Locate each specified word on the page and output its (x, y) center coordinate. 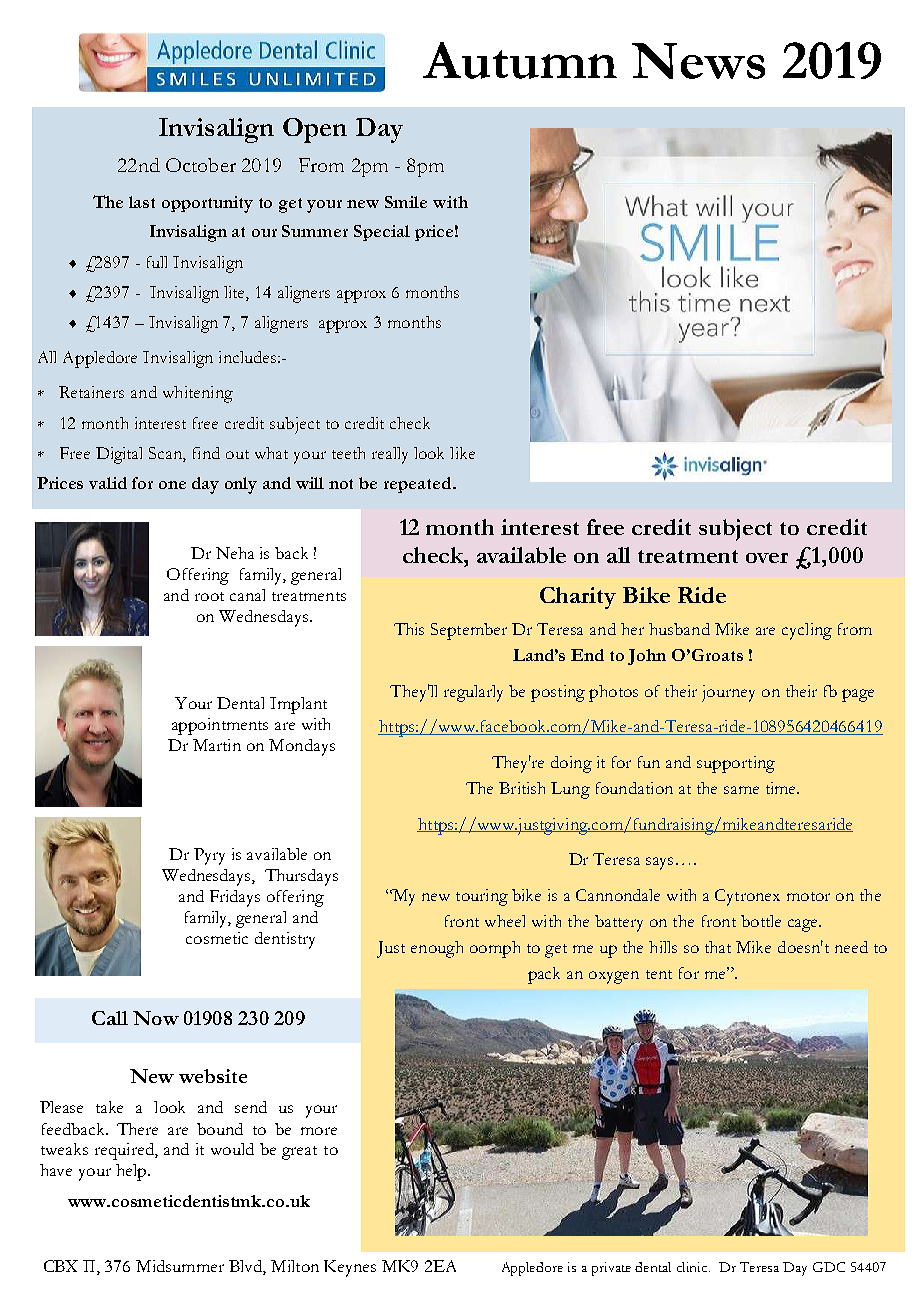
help (132, 1172)
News (698, 61)
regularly (473, 693)
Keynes (350, 1268)
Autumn (520, 60)
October (201, 165)
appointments (220, 726)
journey (728, 693)
